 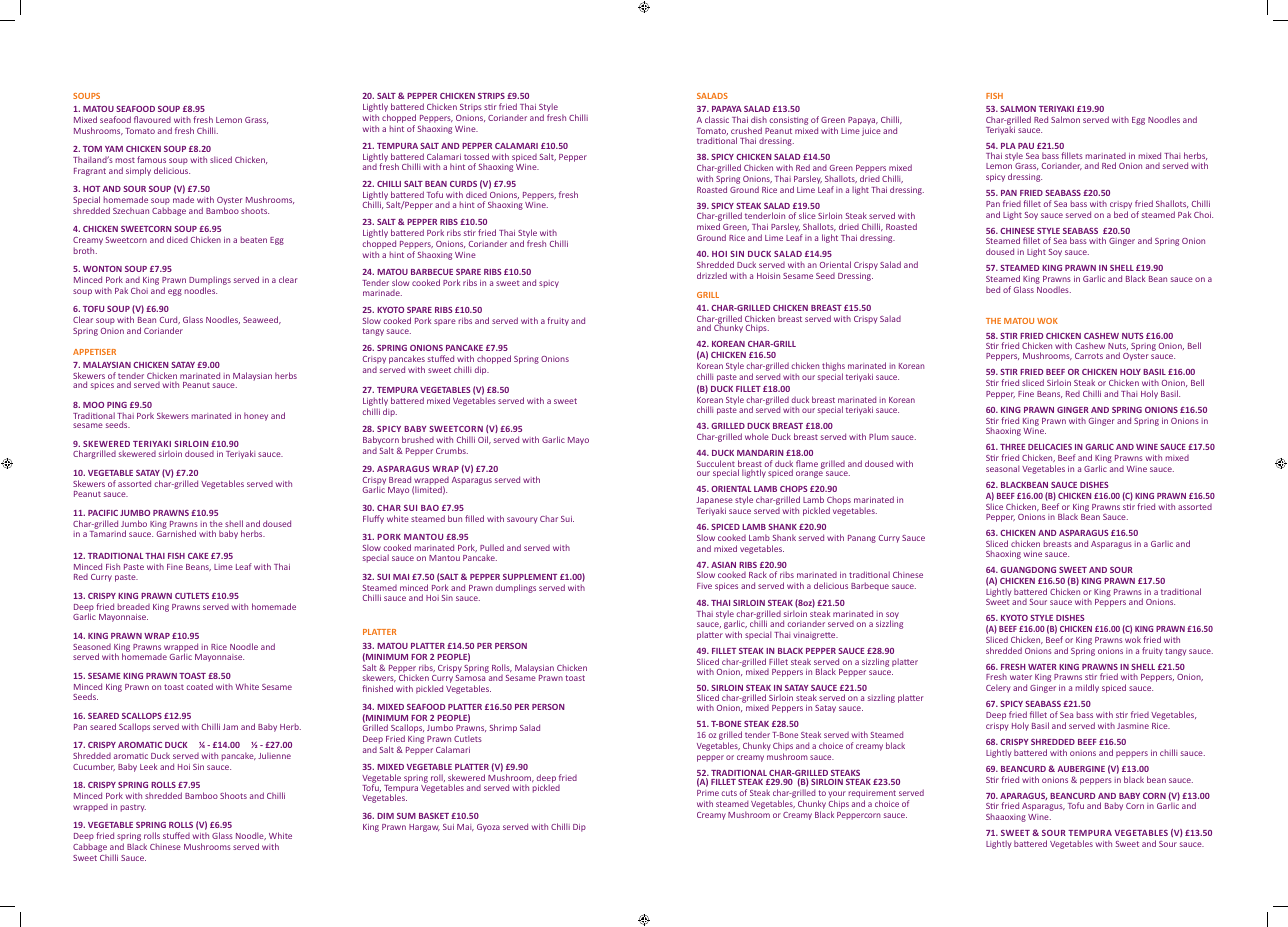 I want to click on requirement, so click(x=872, y=795).
